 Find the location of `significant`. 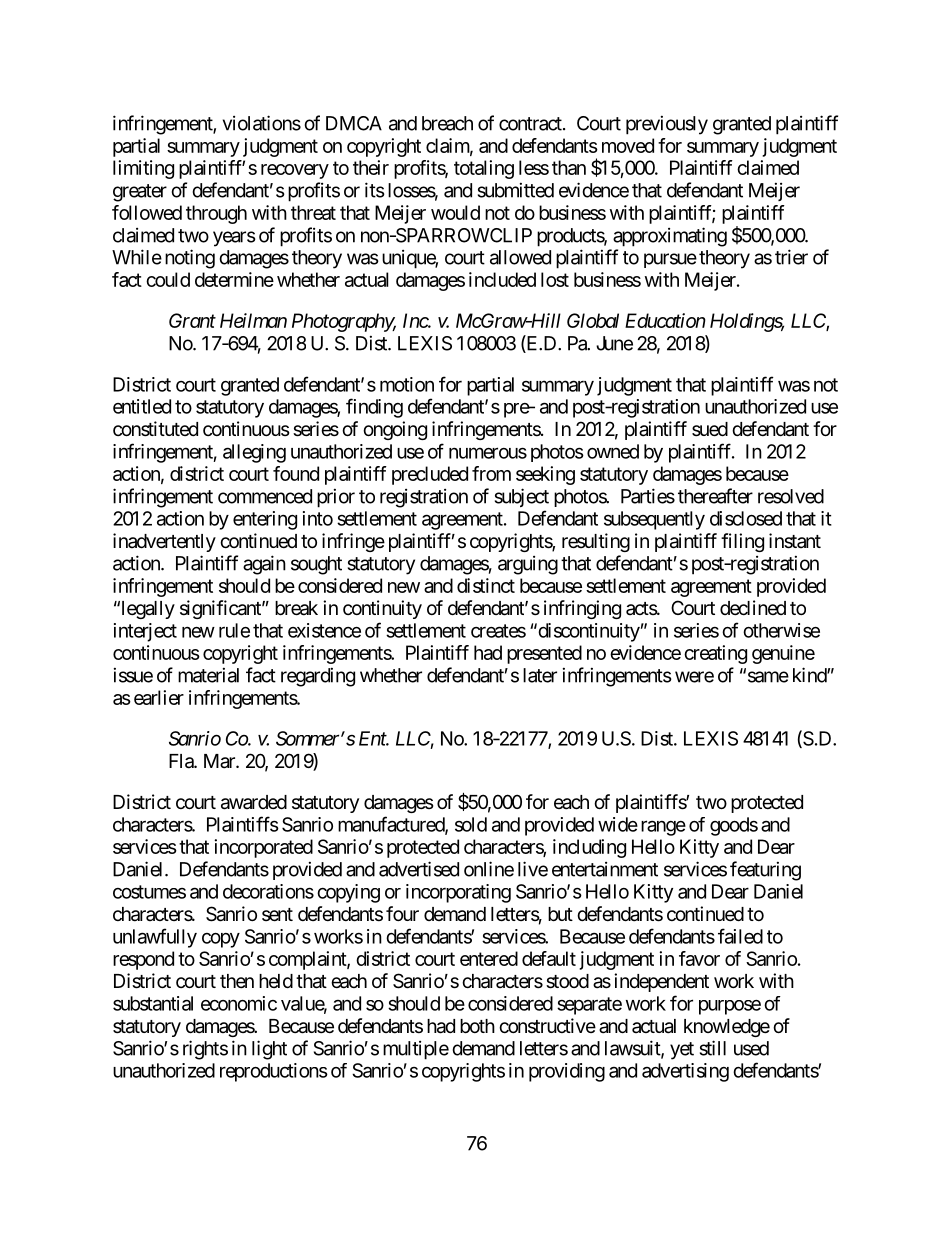

significant is located at coordinates (221, 609).
